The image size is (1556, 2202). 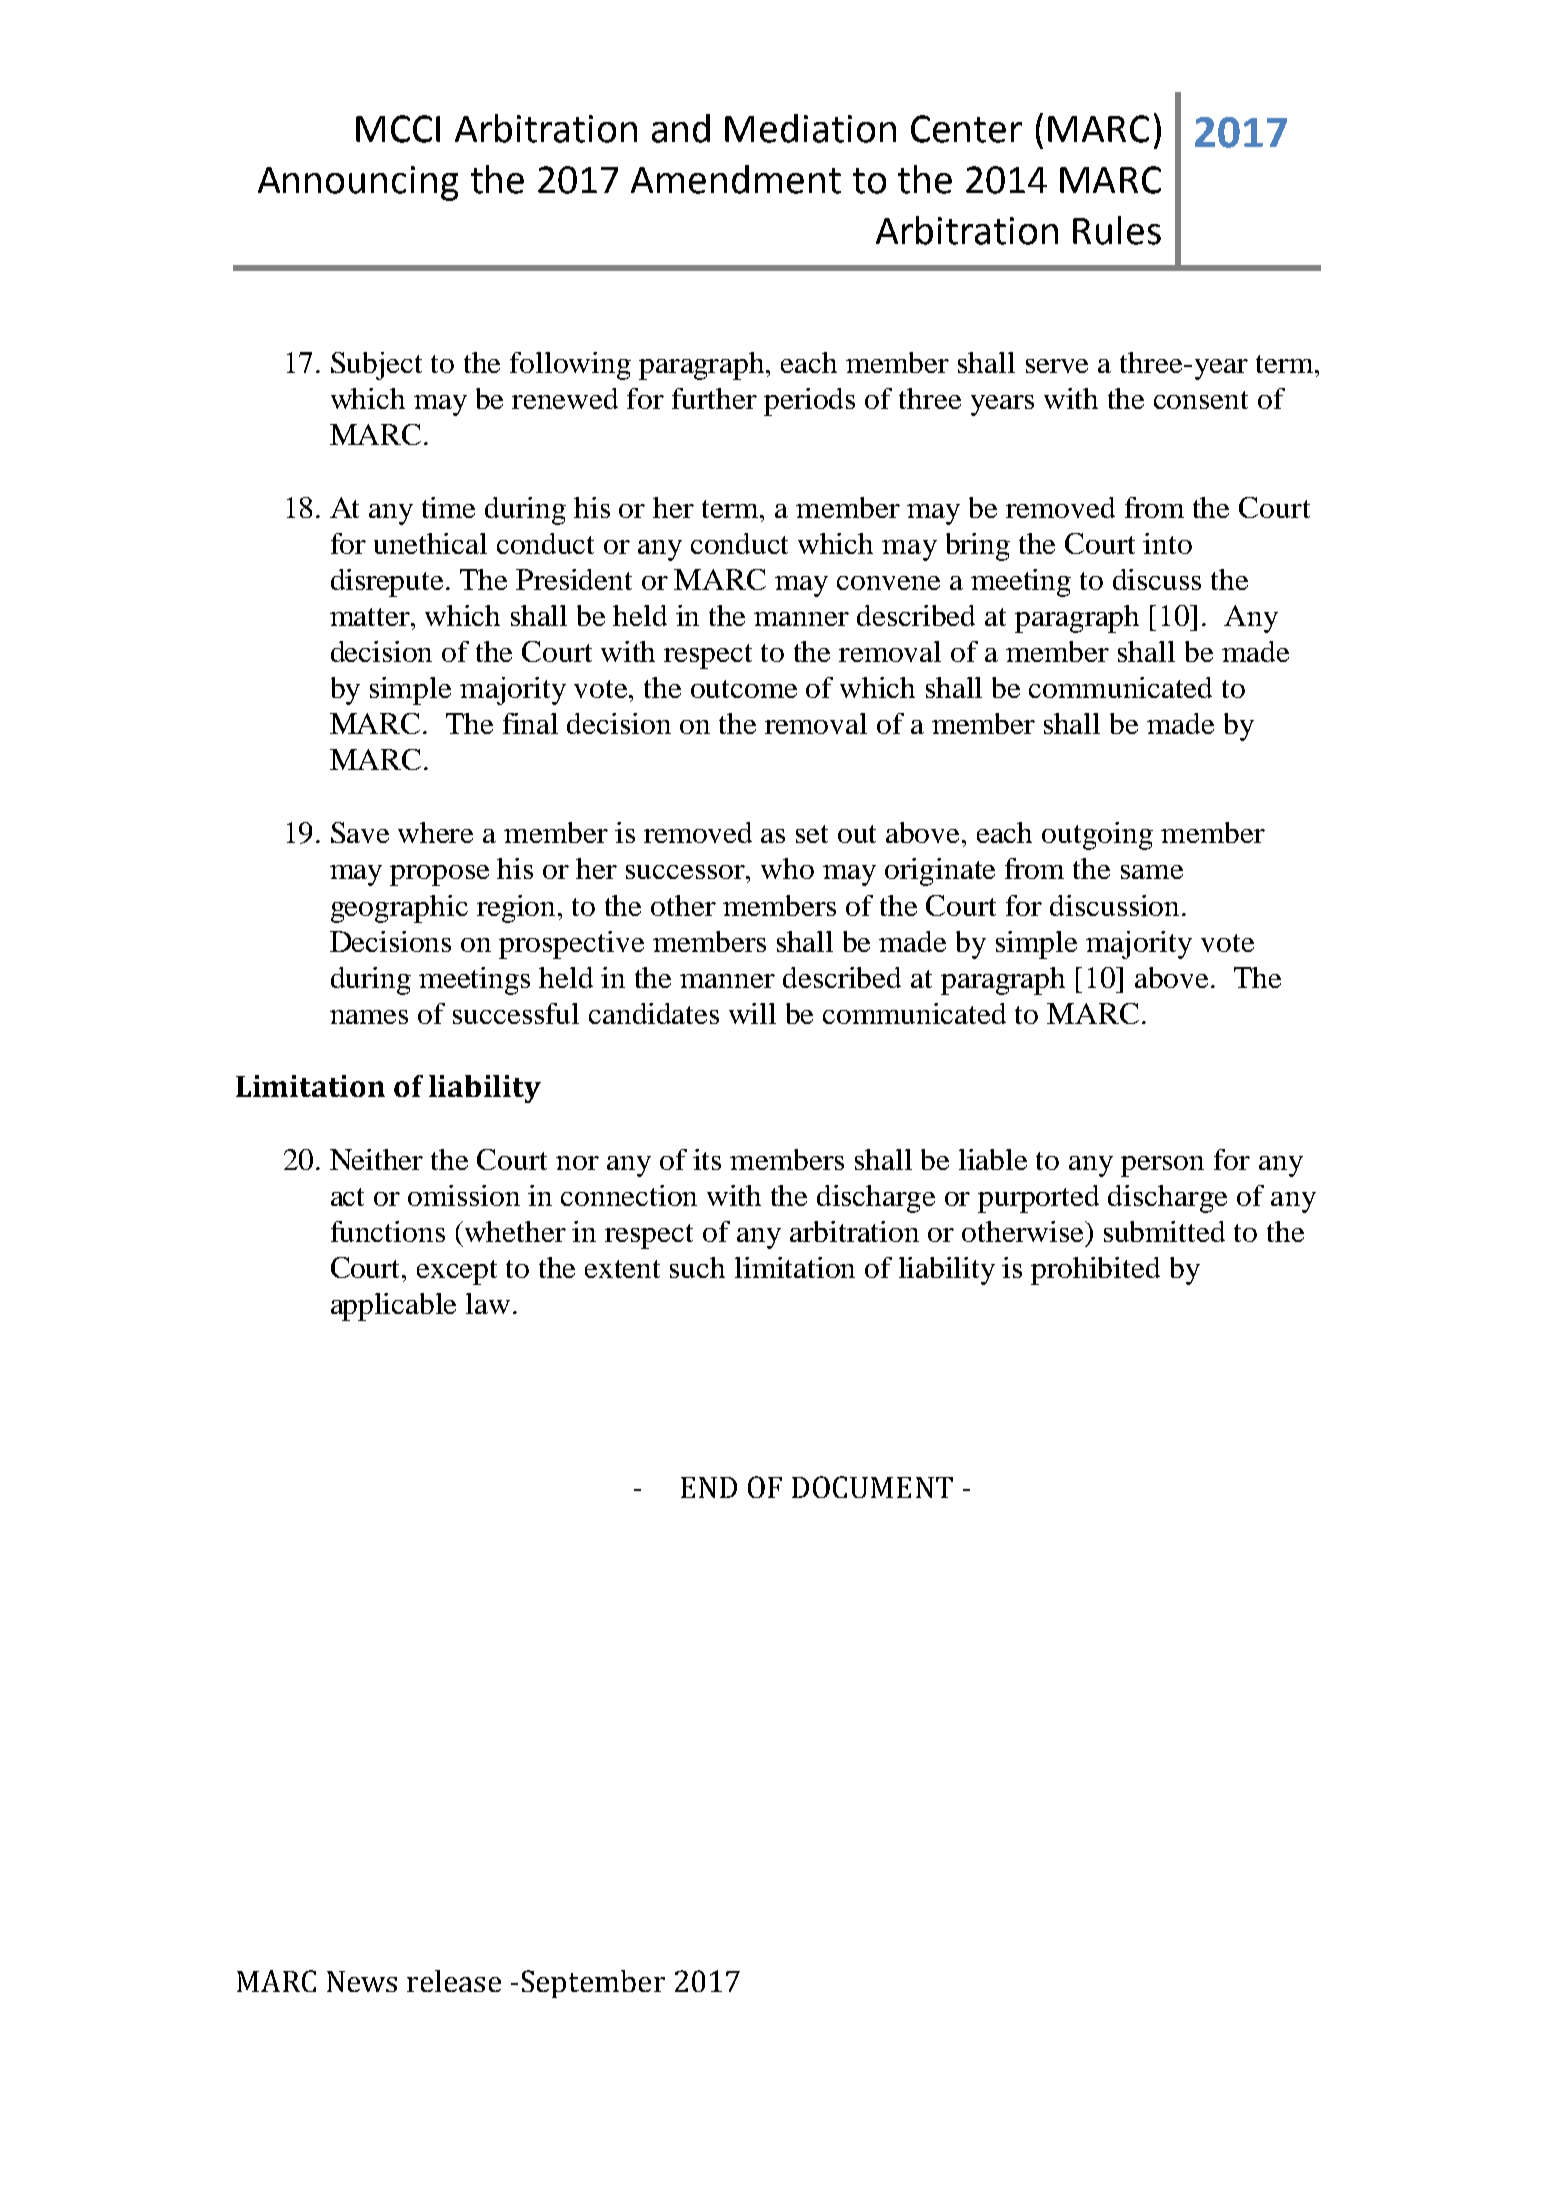 I want to click on Rules, so click(x=1117, y=230).
